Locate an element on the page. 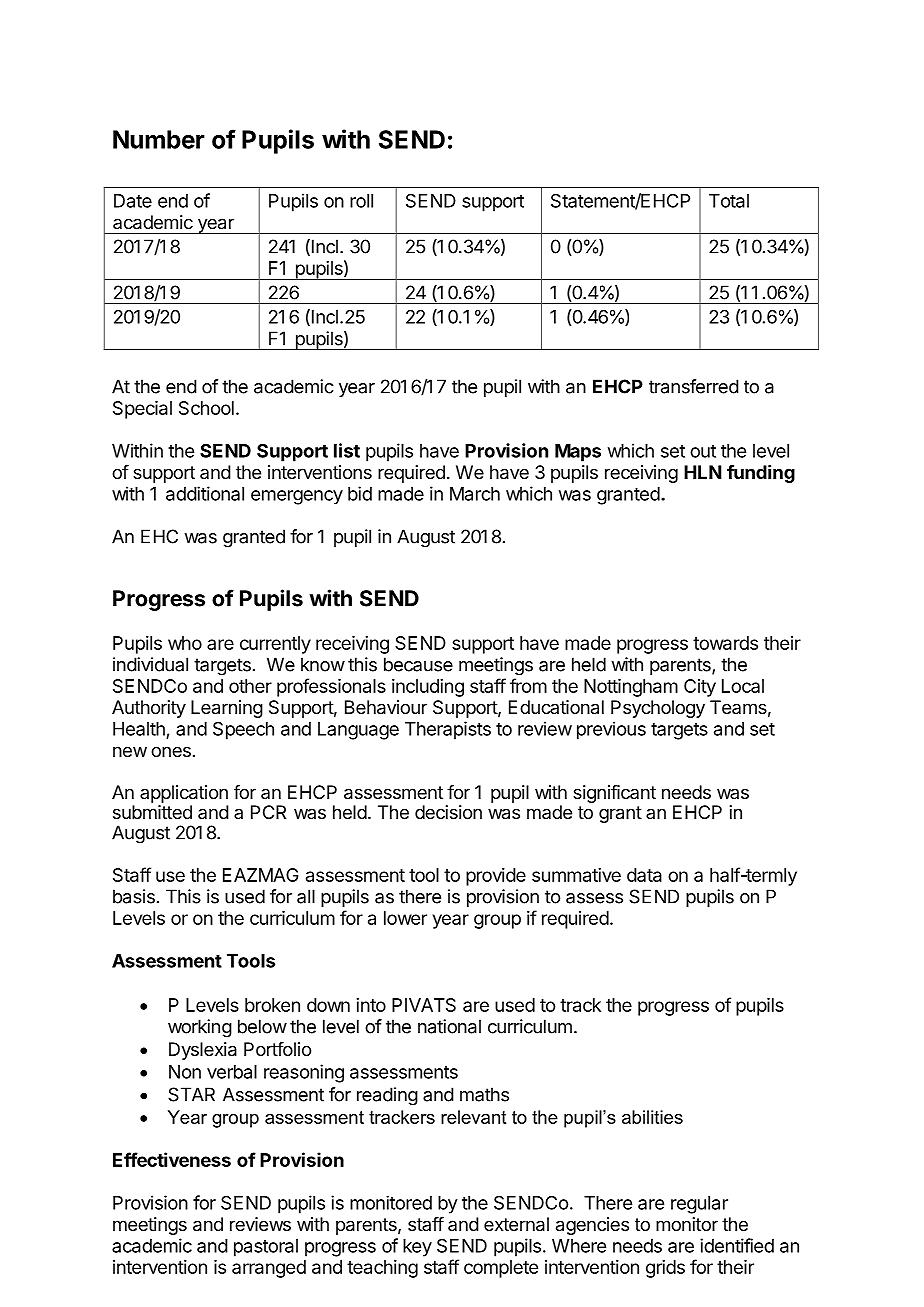  Therapists is located at coordinates (448, 730).
